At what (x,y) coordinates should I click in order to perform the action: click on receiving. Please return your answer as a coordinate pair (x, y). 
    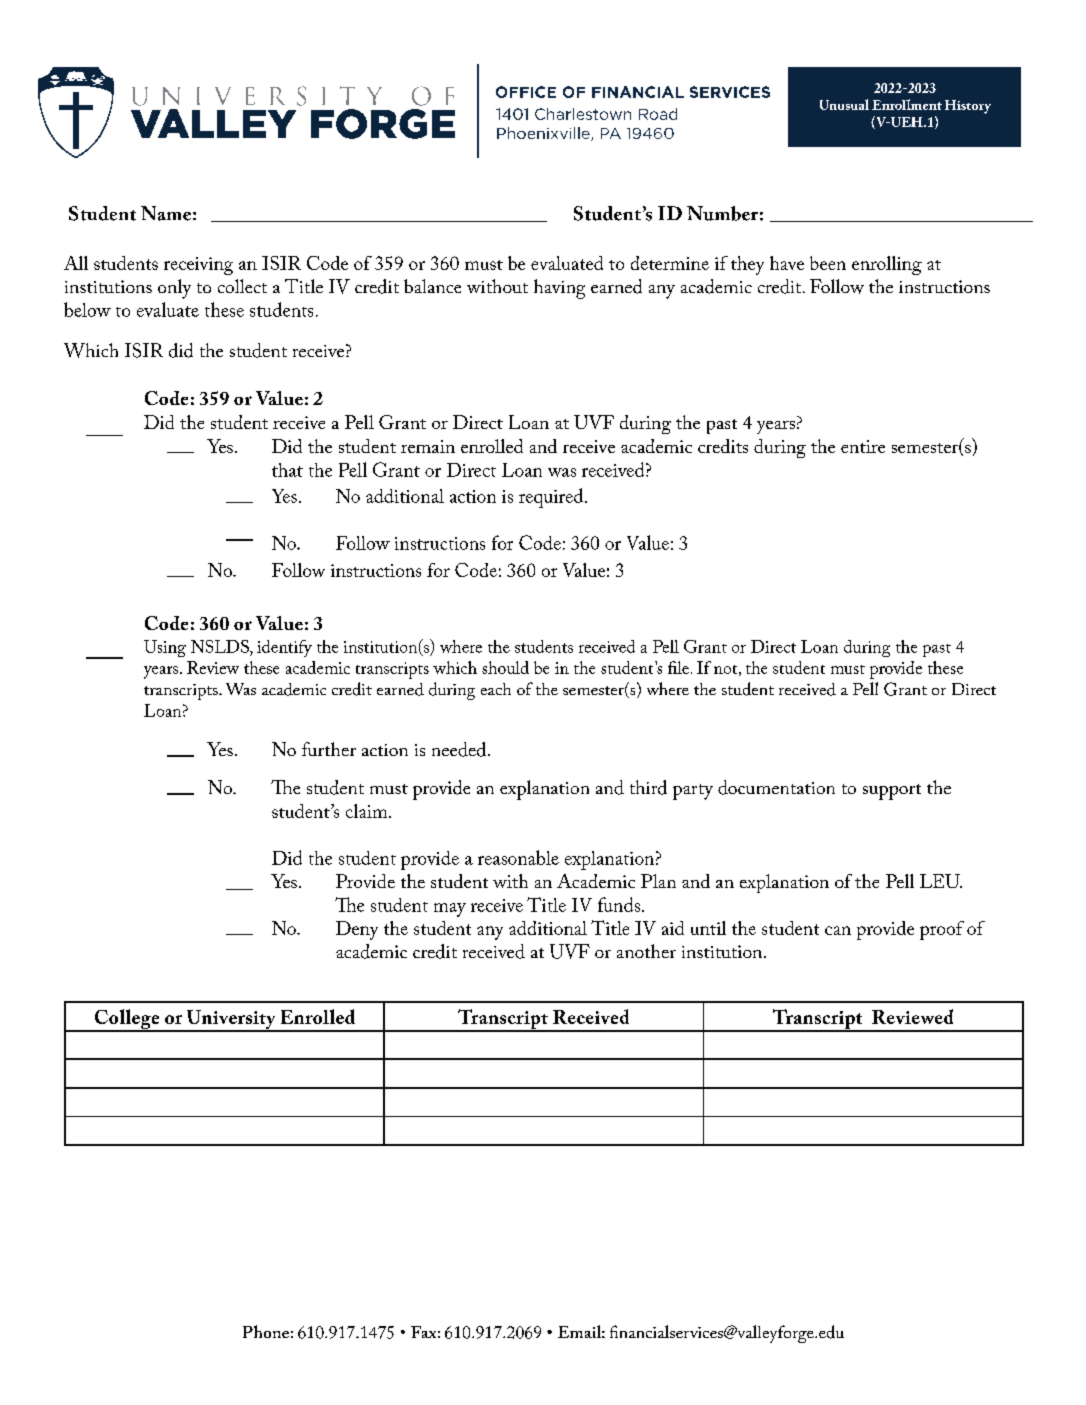
    Looking at the image, I should click on (198, 266).
